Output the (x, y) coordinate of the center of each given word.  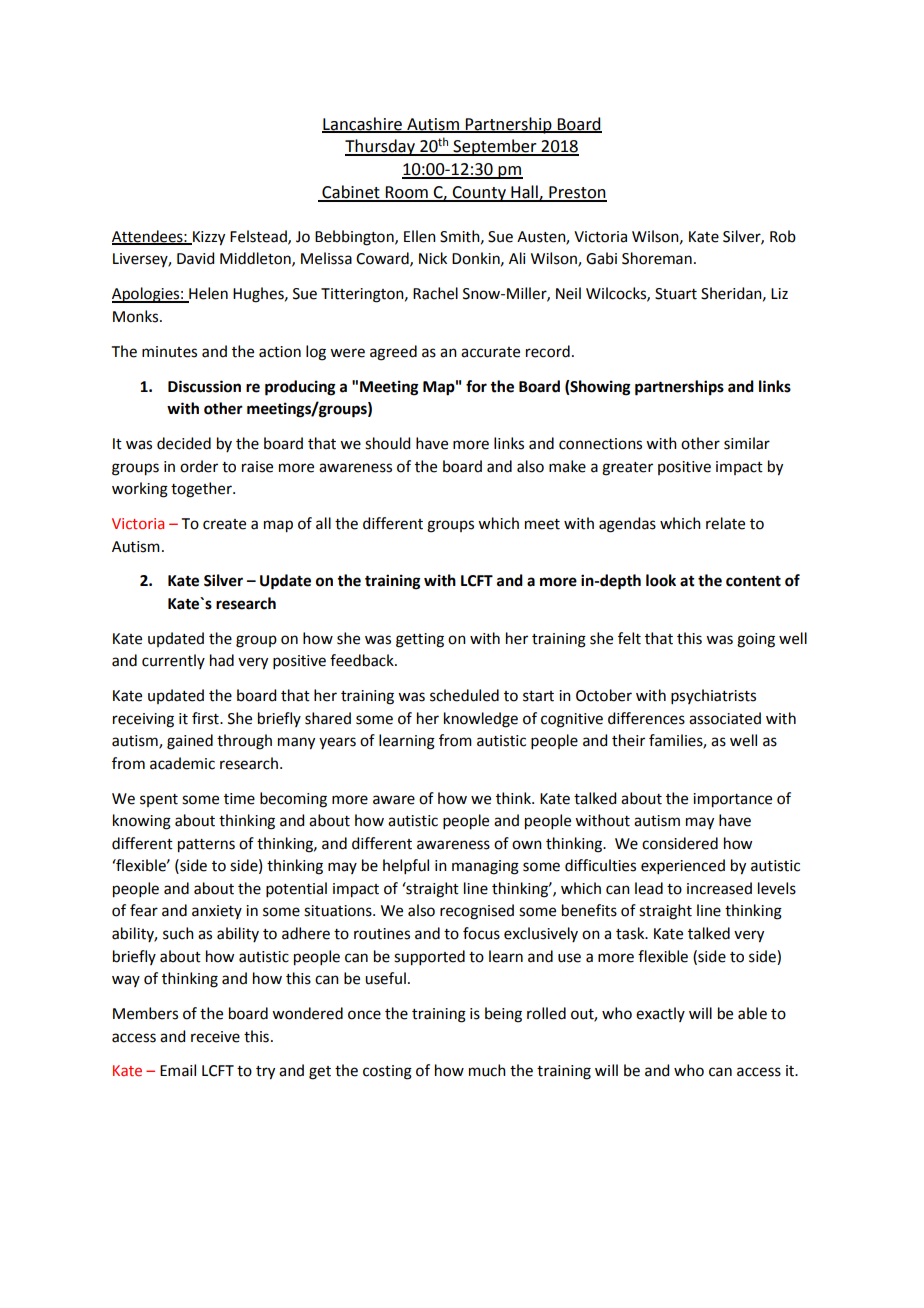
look (661, 580)
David (195, 258)
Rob (783, 236)
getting (420, 640)
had (222, 660)
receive (215, 1037)
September (495, 147)
